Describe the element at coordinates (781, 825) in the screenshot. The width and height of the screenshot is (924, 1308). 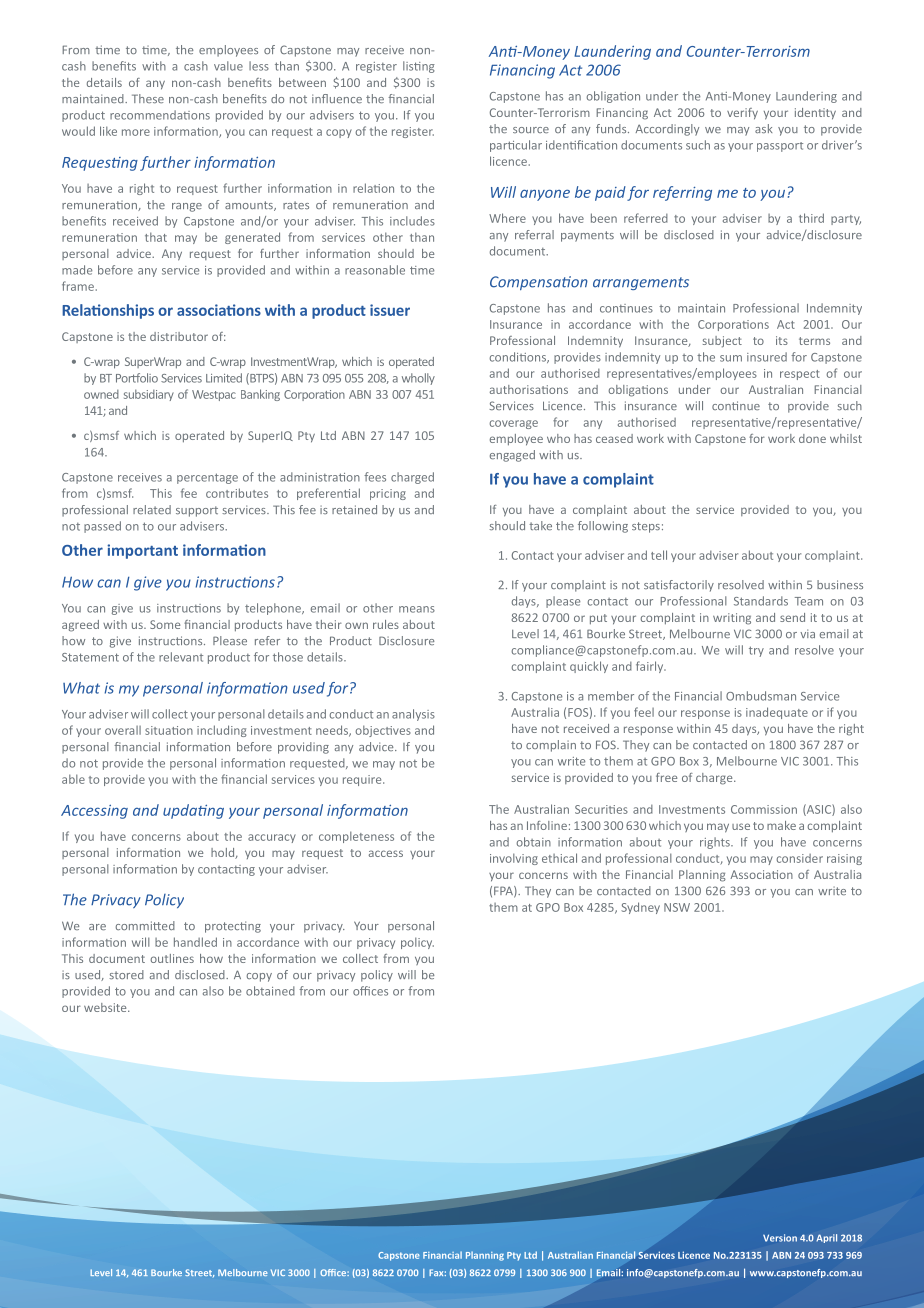
I see `make` at that location.
